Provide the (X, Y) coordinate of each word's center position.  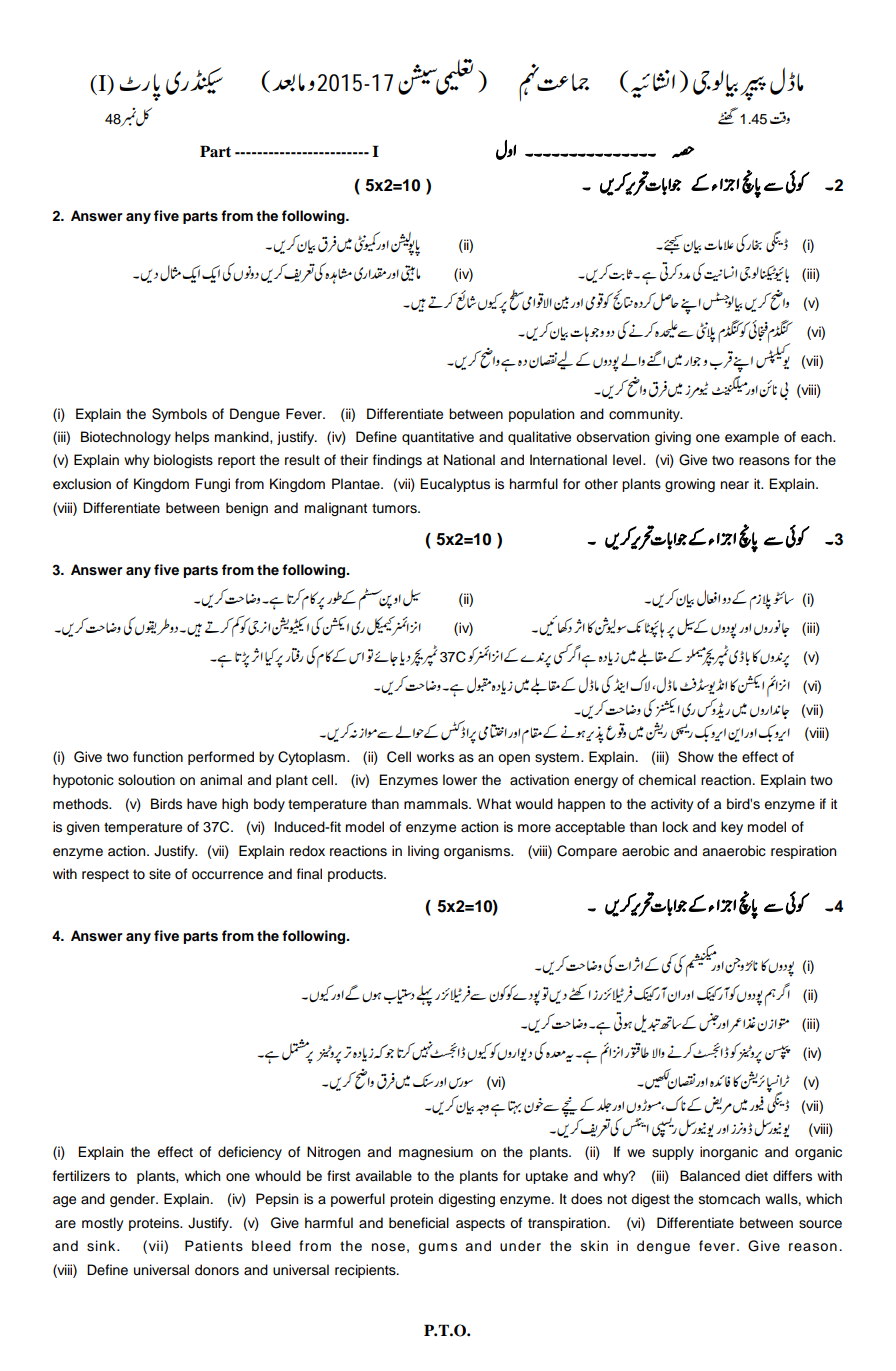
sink (102, 1246)
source (820, 1224)
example (752, 438)
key (732, 828)
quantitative (438, 438)
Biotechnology (126, 438)
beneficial (419, 1223)
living (423, 852)
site (160, 874)
